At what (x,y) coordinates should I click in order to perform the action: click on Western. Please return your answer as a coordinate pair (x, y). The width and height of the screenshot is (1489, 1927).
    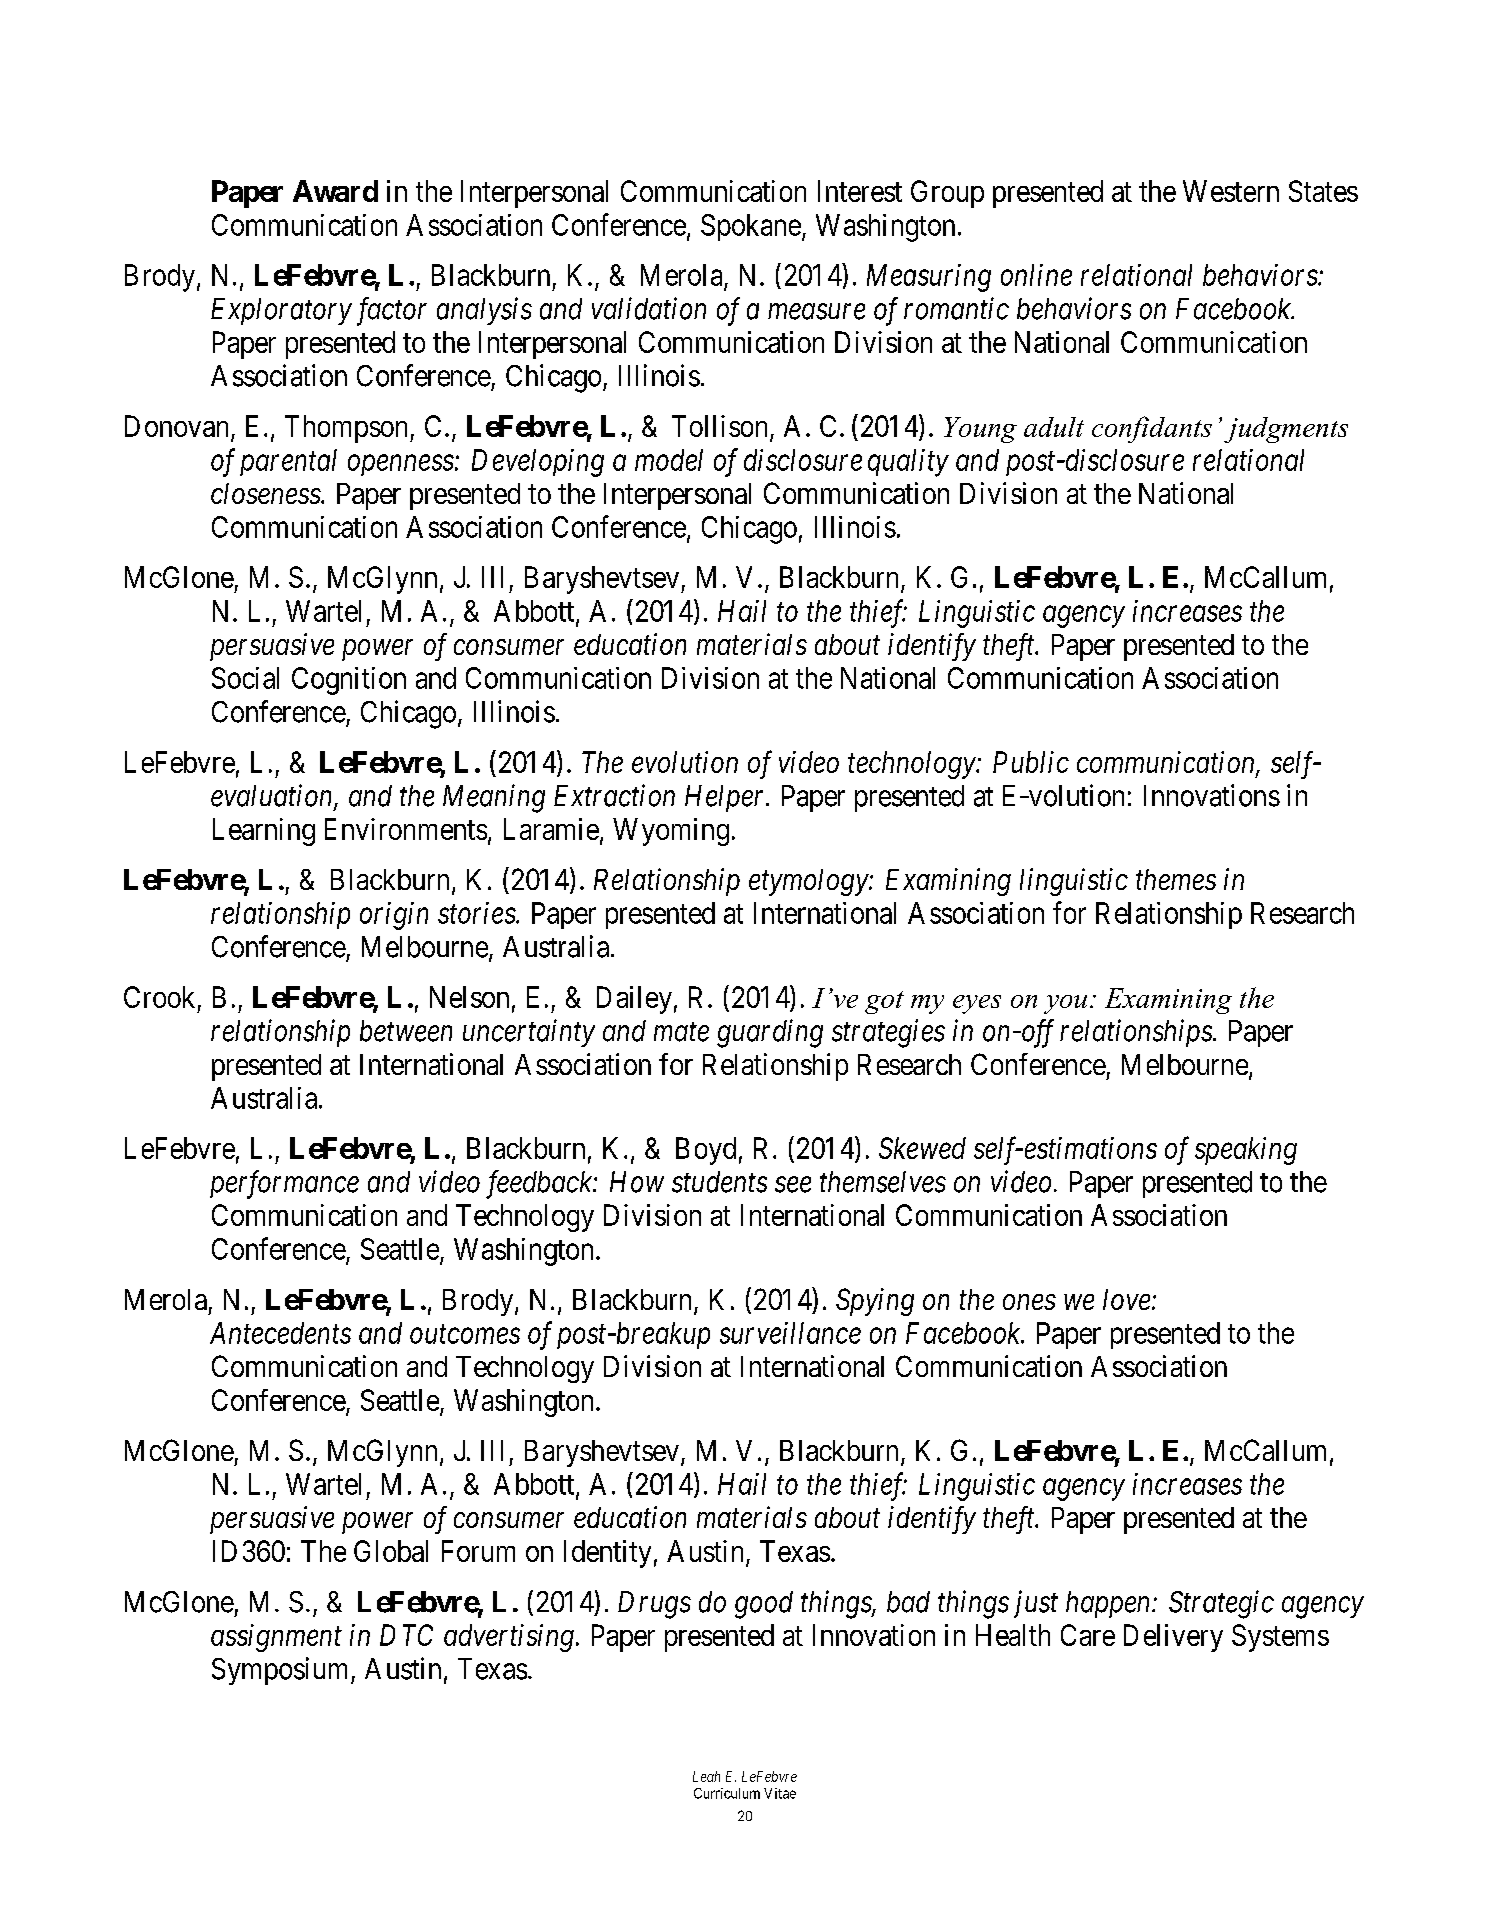
    Looking at the image, I should click on (1231, 191).
